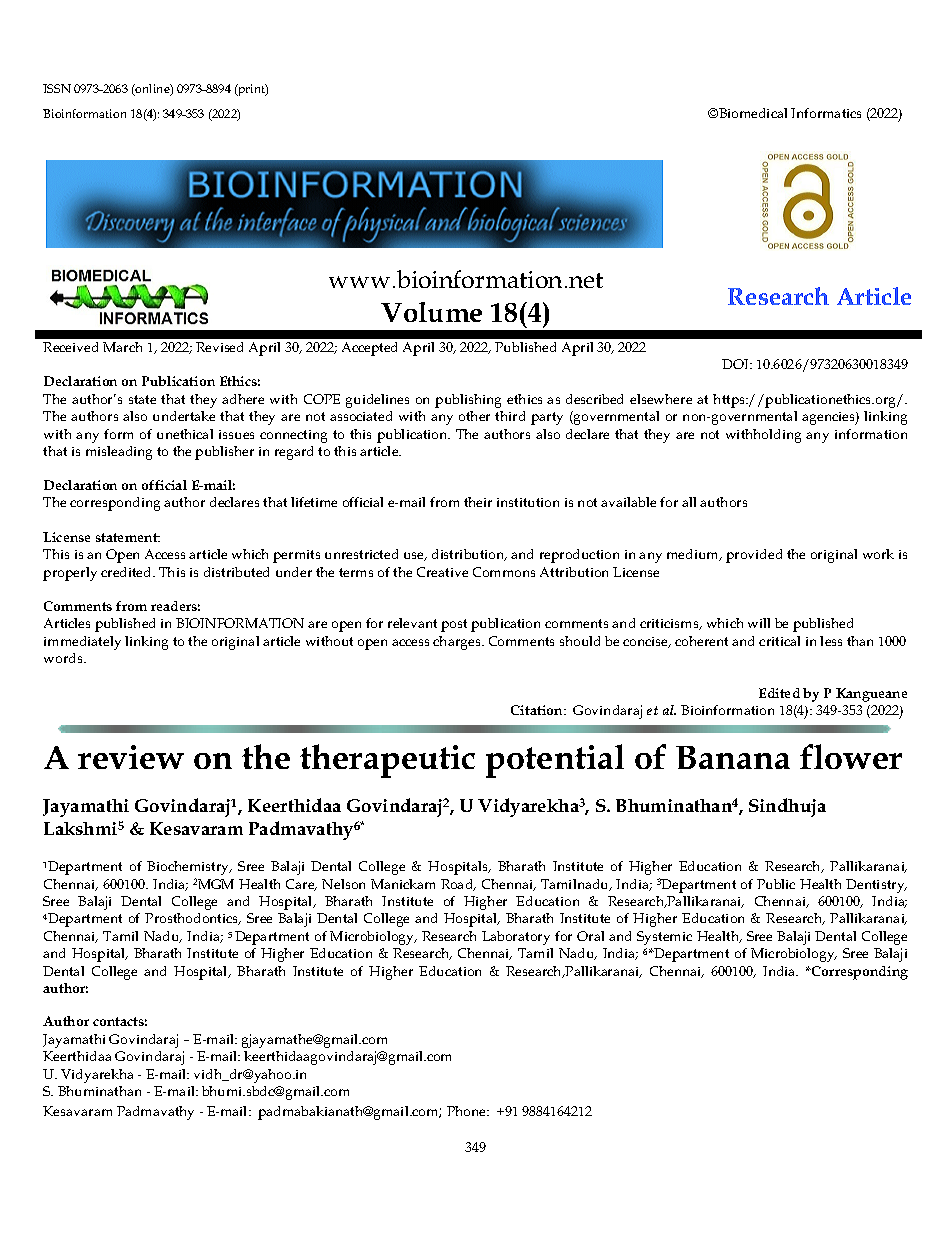 Image resolution: width=952 pixels, height=1233 pixels. What do you see at coordinates (736, 364) in the page?
I see `DOI` at bounding box center [736, 364].
